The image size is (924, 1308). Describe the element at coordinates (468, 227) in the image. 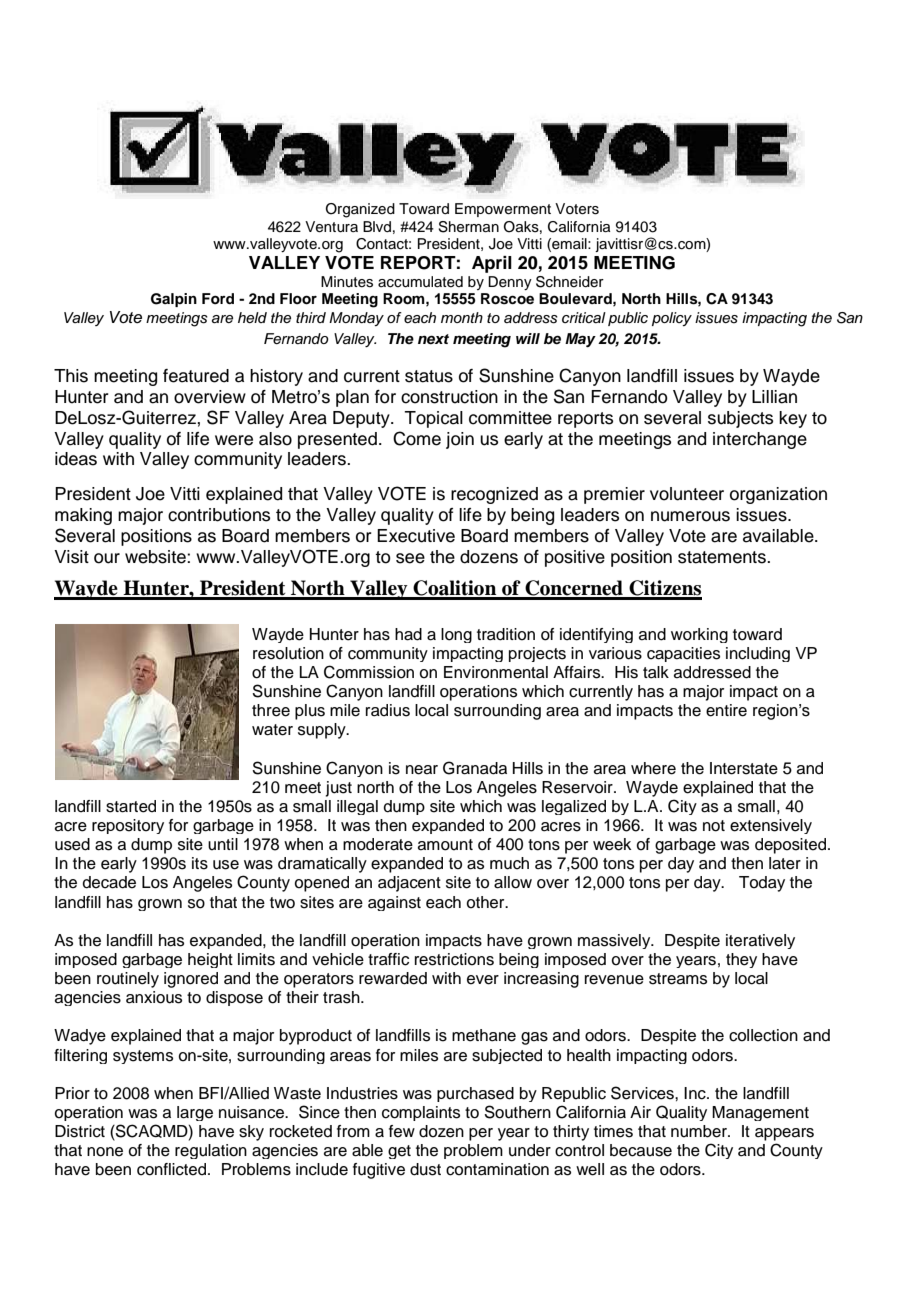

I see `Sherman` at that location.
